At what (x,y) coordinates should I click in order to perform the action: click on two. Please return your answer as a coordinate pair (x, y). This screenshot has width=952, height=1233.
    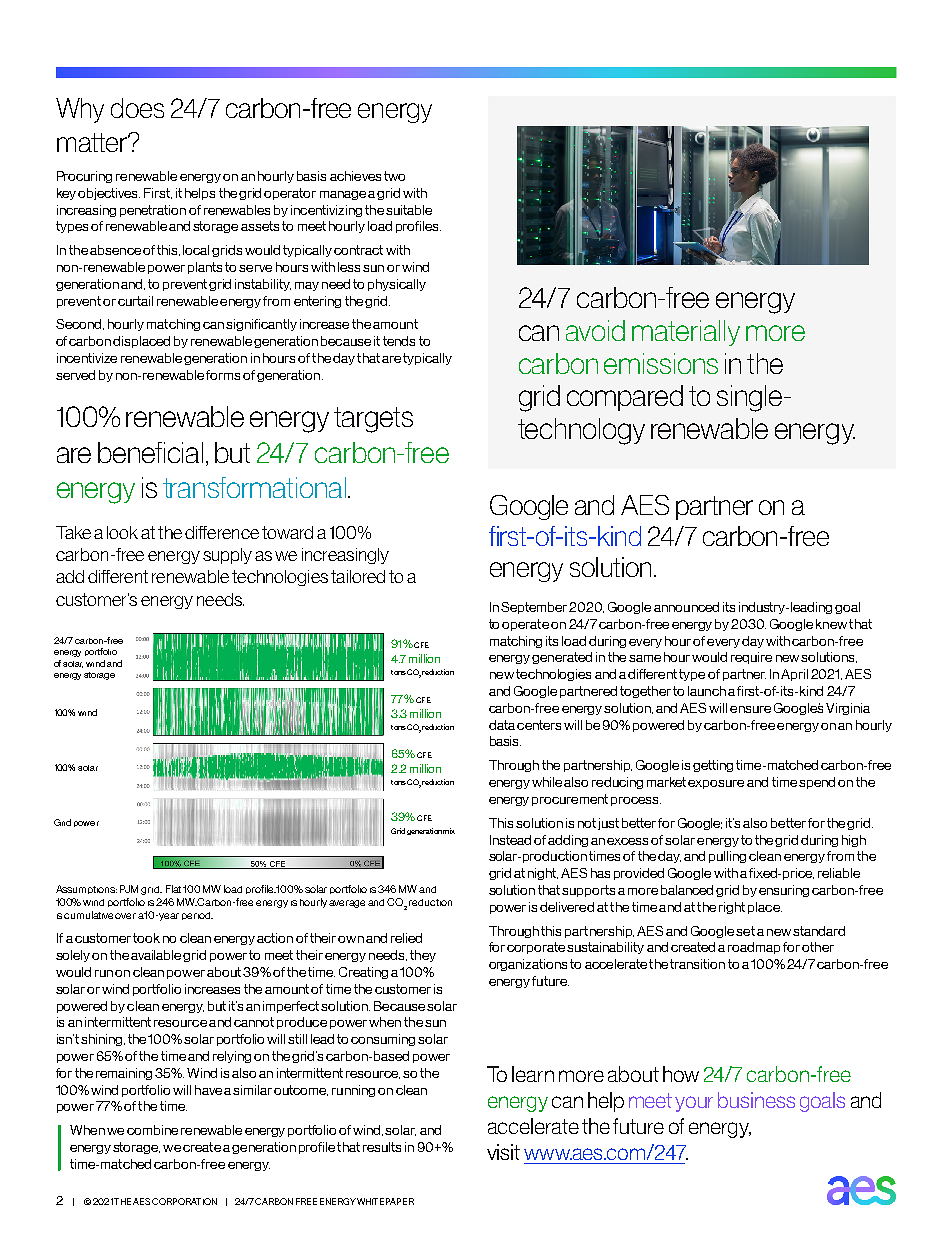
    Looking at the image, I should click on (394, 176).
